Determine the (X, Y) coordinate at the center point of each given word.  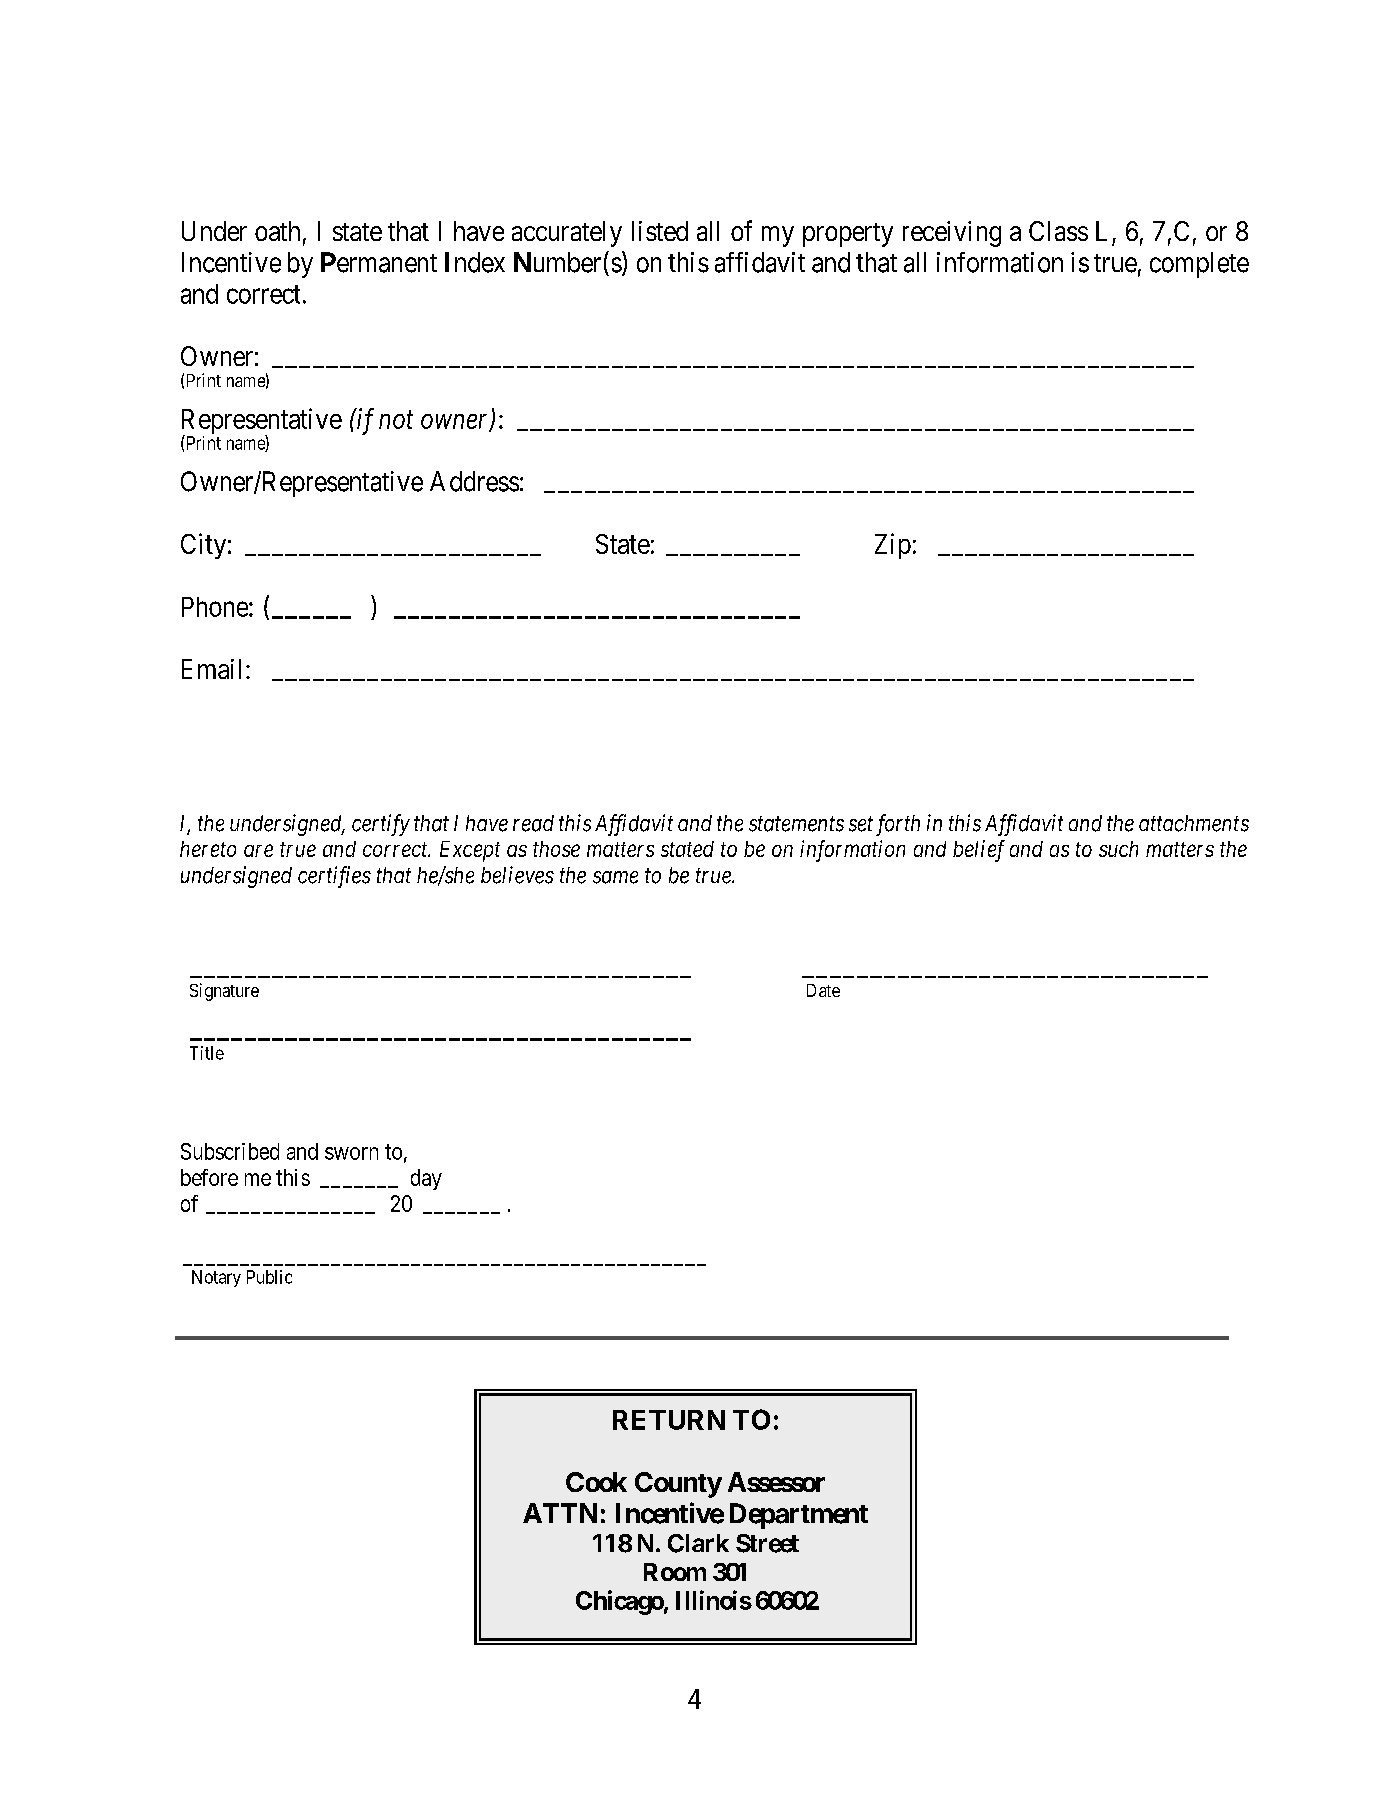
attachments (1194, 823)
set (861, 824)
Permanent (379, 262)
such (1118, 849)
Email (211, 669)
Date (823, 990)
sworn (351, 1153)
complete (1199, 265)
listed (660, 231)
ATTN (560, 1513)
